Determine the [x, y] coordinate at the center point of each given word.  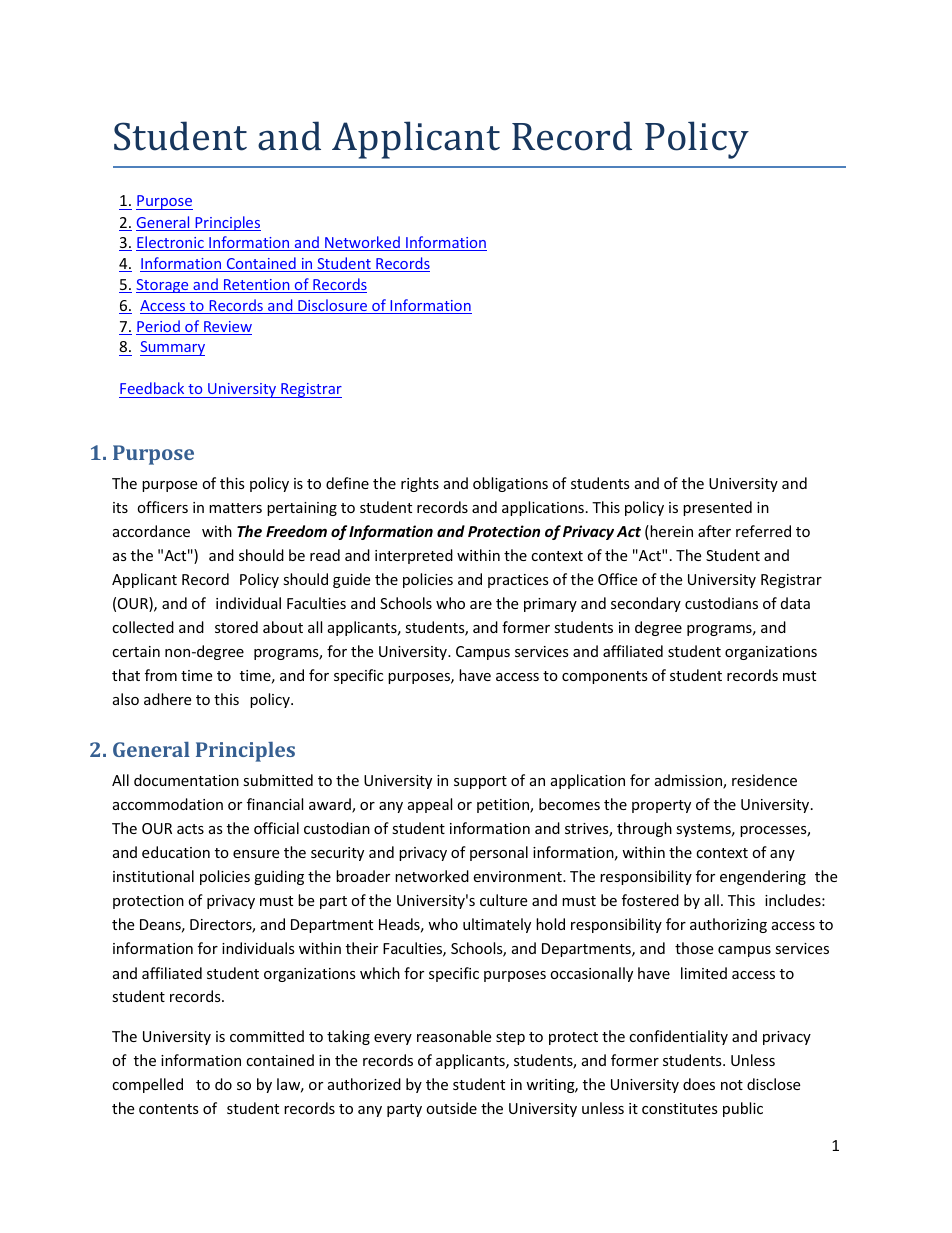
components [605, 677]
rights [420, 484]
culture [503, 900]
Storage [163, 286]
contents [169, 1109]
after [714, 531]
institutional [153, 876]
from [161, 675]
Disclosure [333, 306]
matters [235, 508]
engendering [763, 877]
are [481, 605]
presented [717, 508]
